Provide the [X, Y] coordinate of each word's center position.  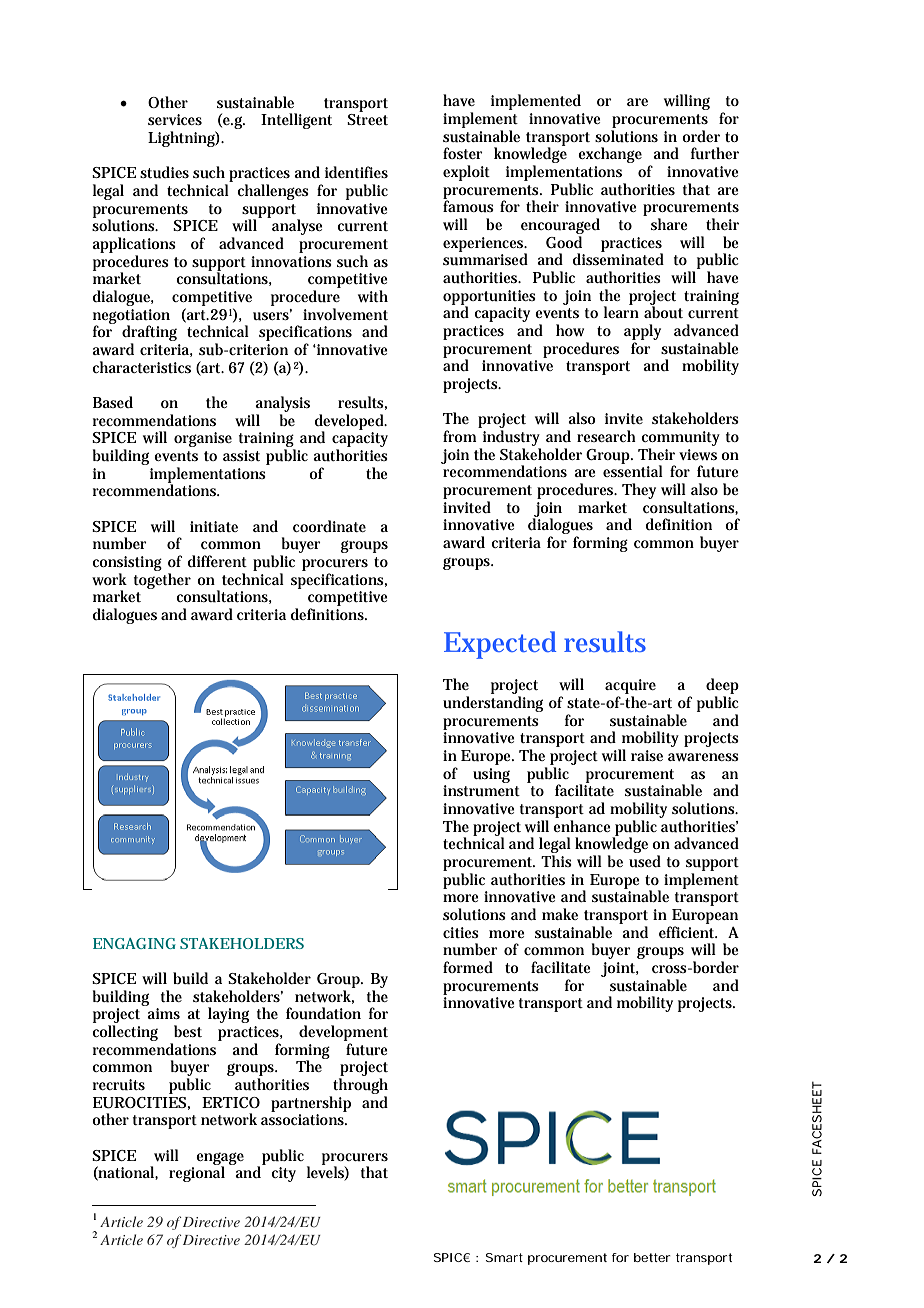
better [652, 1257]
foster [463, 153]
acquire [630, 688]
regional [197, 1173]
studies [164, 172]
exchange [610, 155]
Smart [504, 1257]
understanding [493, 704]
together [162, 581]
